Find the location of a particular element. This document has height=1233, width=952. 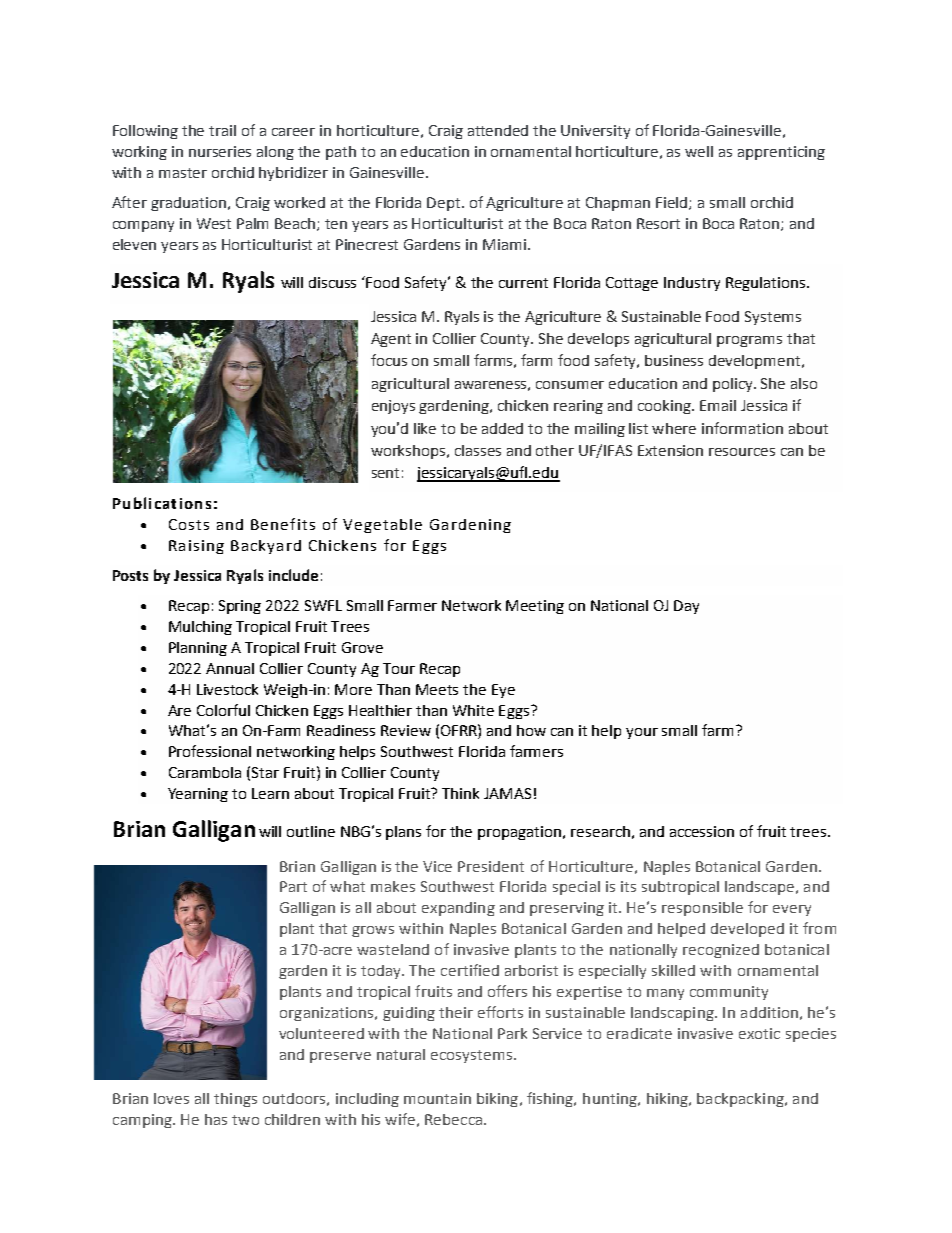

President is located at coordinates (491, 866).
